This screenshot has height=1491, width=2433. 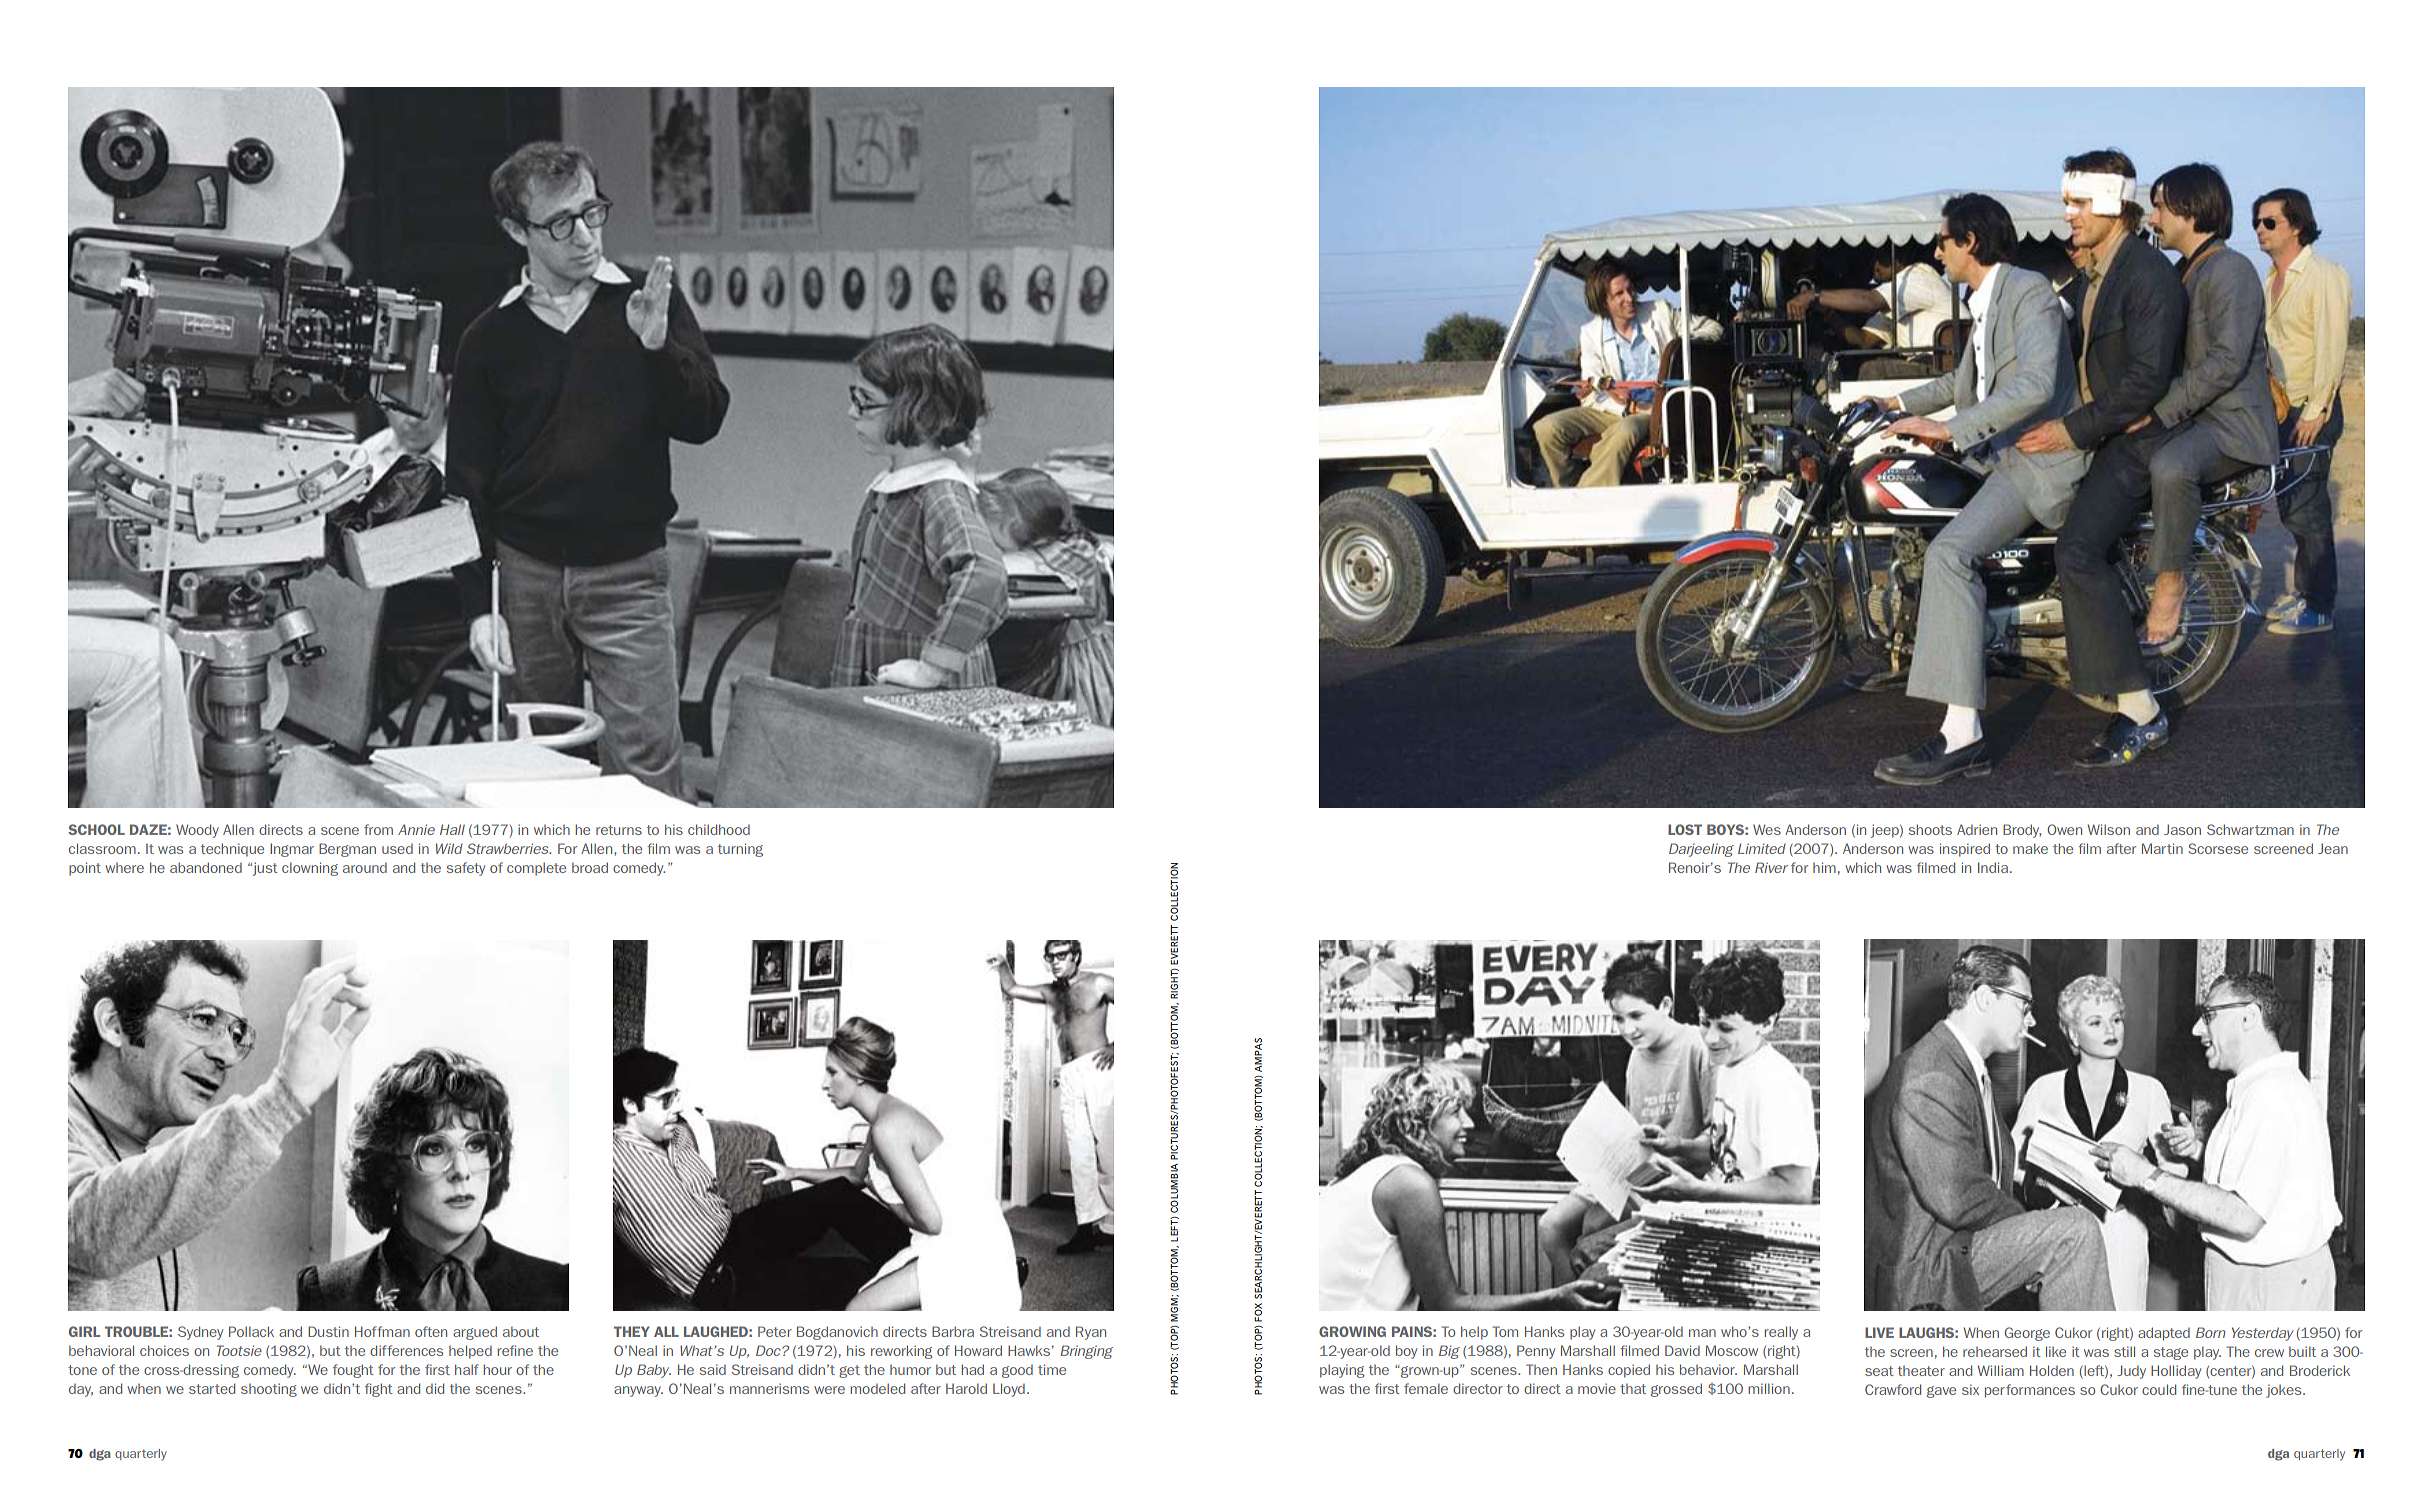 I want to click on Dustin, so click(x=328, y=1331).
